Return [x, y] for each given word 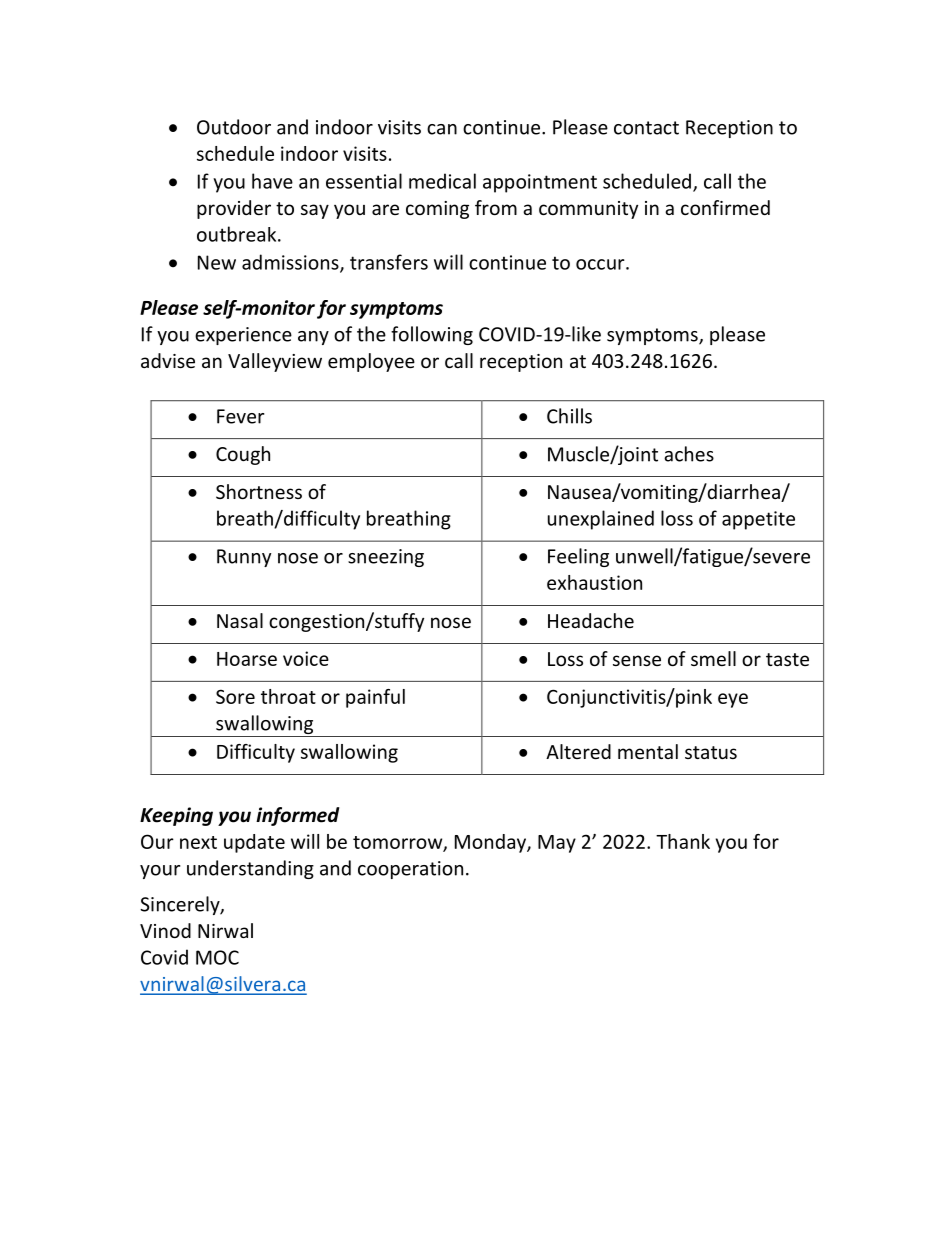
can [442, 129]
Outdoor [234, 127]
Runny [244, 558]
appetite [758, 520]
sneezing [386, 558]
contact [646, 128]
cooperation [410, 870]
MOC [217, 957]
